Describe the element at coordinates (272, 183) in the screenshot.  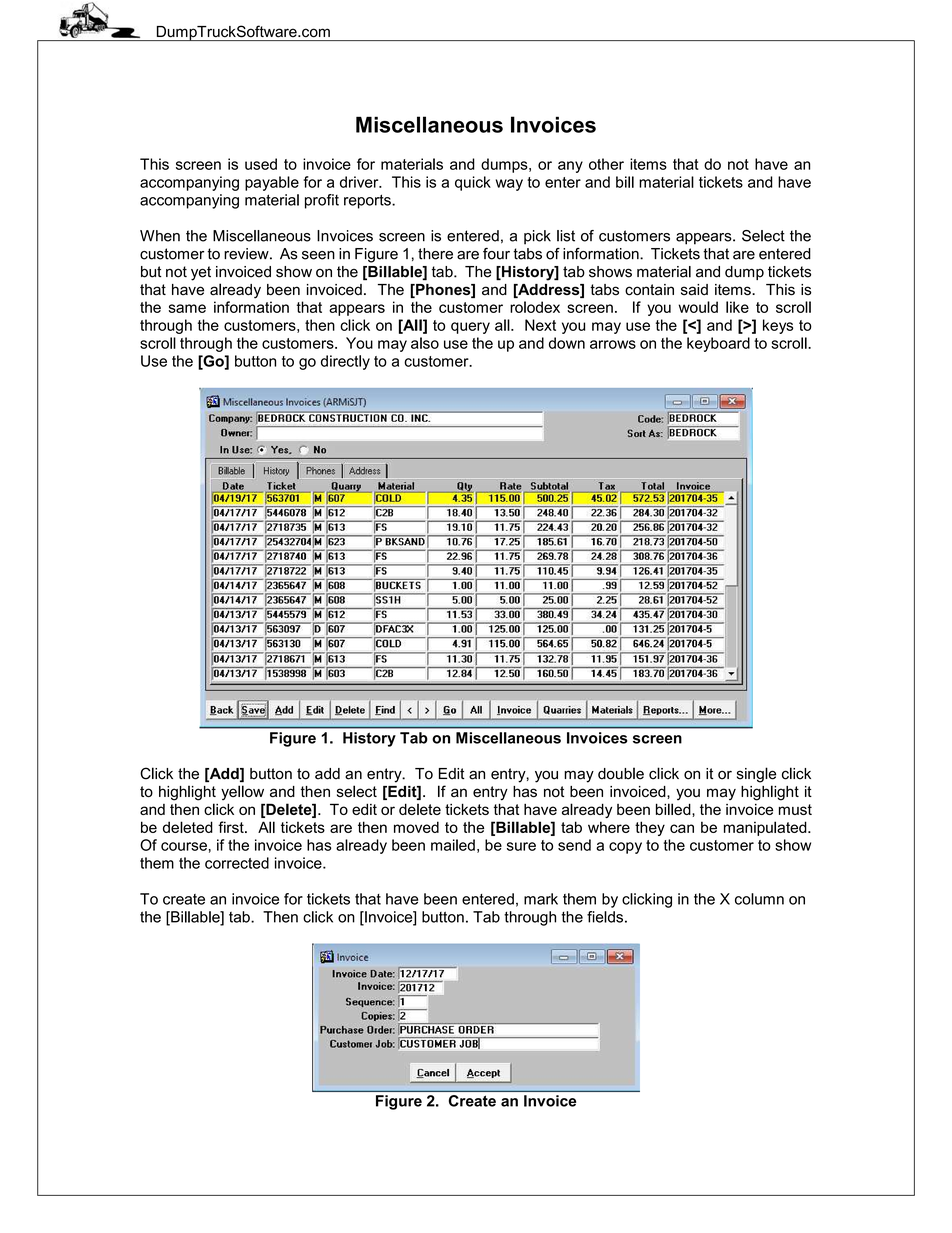
I see `payable` at that location.
